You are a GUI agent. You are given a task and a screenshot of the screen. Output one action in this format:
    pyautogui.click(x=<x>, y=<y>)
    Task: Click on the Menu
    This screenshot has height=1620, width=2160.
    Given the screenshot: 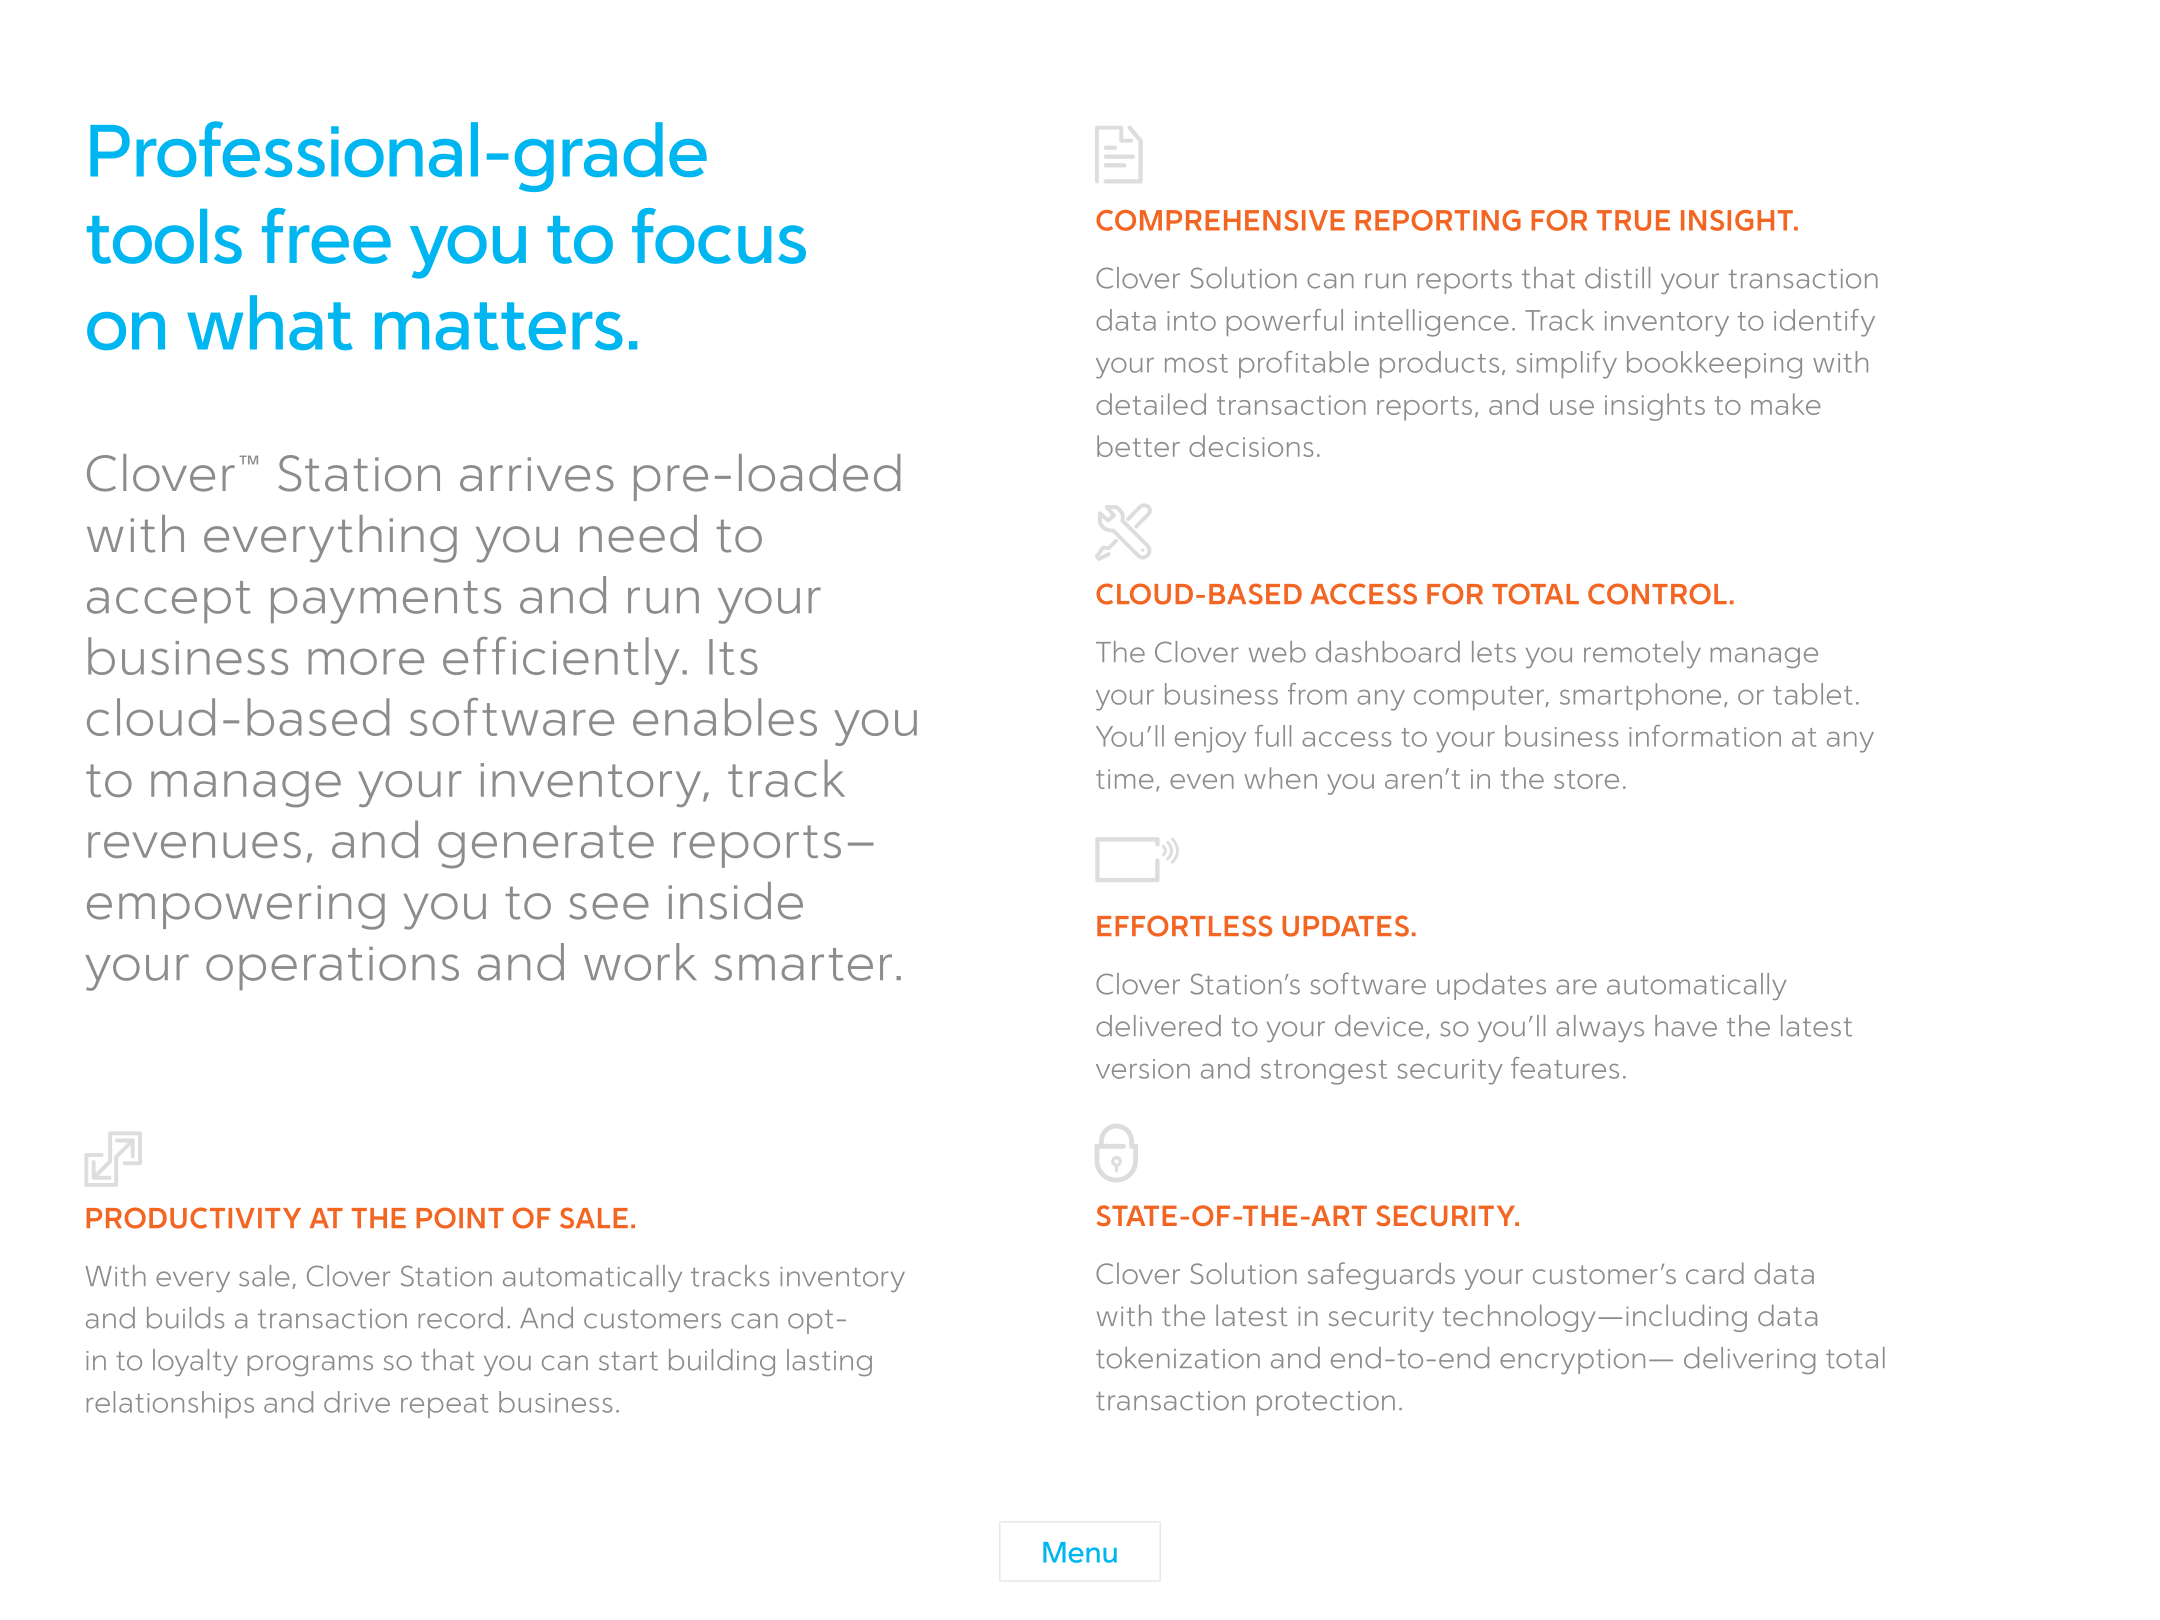 What is the action you would take?
    pyautogui.click(x=1080, y=1552)
